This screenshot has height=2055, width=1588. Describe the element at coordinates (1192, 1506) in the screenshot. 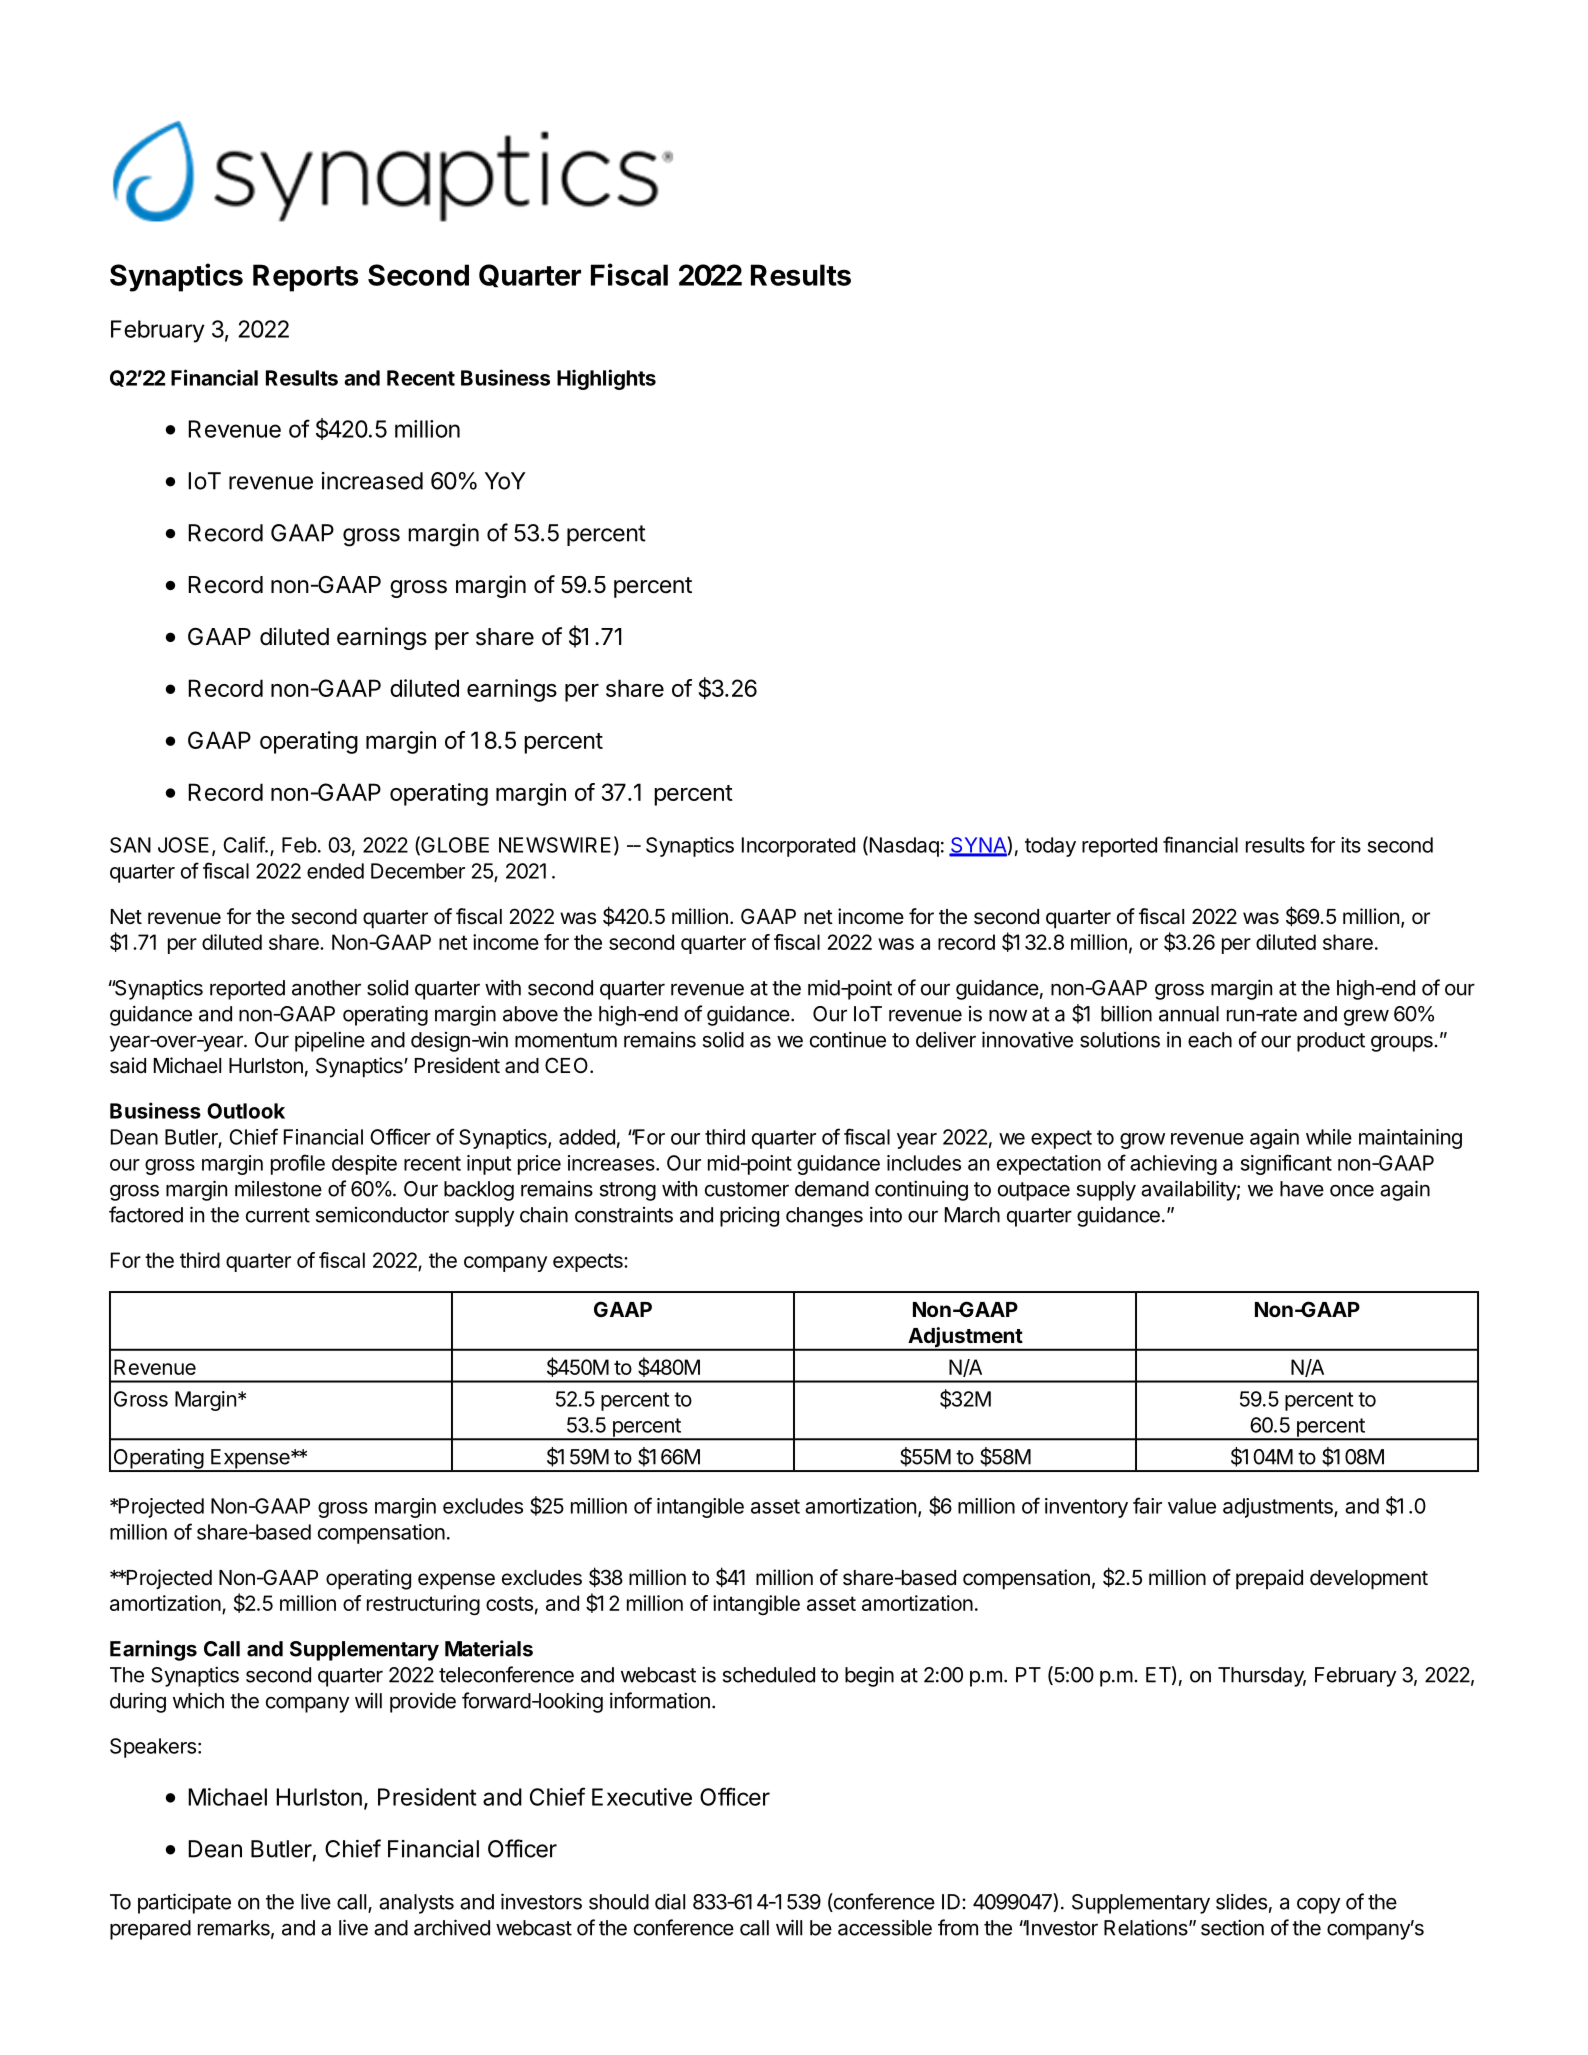

I see `value` at that location.
